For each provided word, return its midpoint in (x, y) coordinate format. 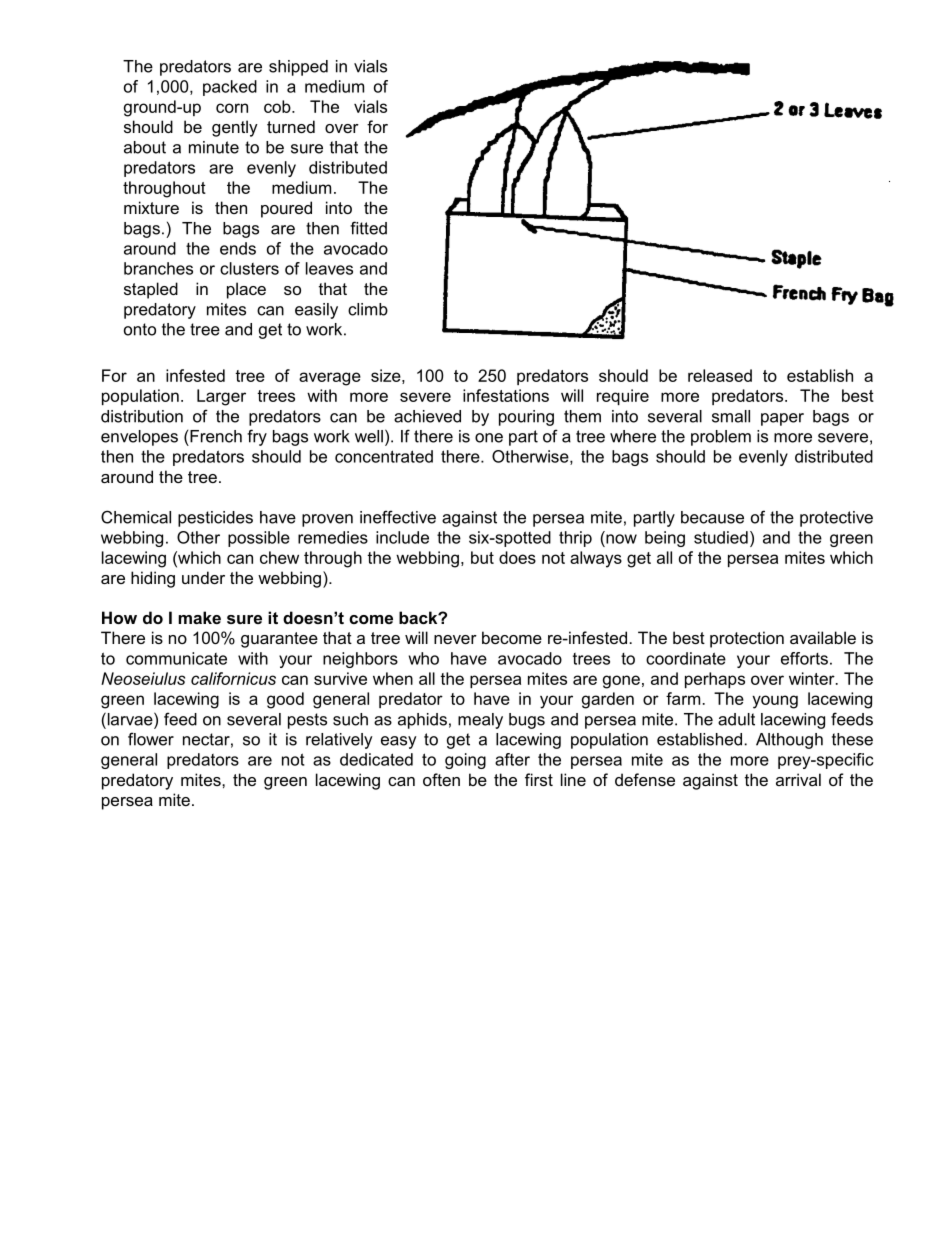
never (455, 639)
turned (291, 126)
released (720, 375)
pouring (526, 418)
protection (747, 639)
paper (782, 419)
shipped (298, 68)
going (465, 761)
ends (238, 248)
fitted (368, 228)
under (203, 577)
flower (151, 739)
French (216, 436)
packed (230, 88)
